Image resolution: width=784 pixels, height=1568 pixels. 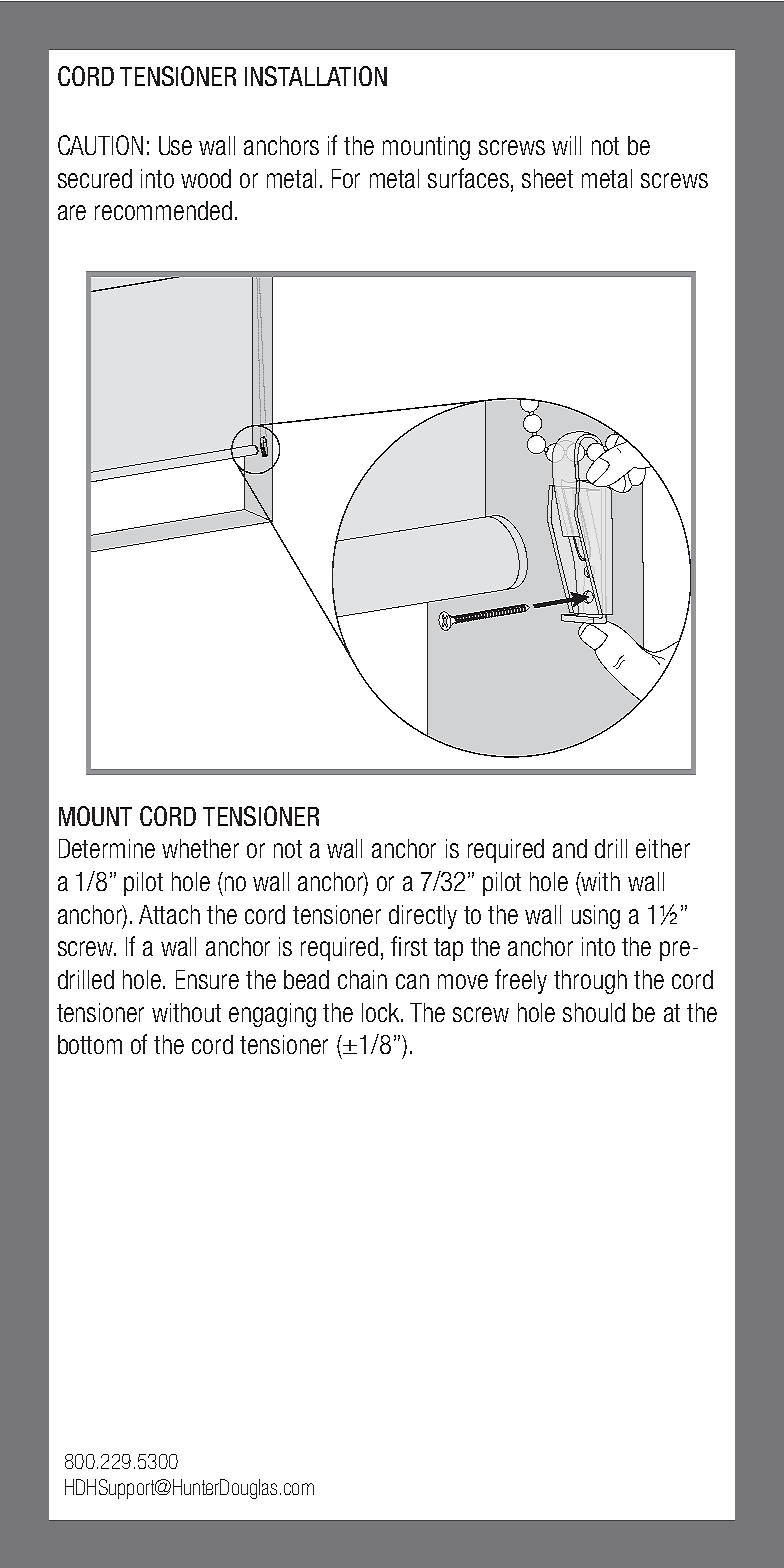 I want to click on lock, so click(x=382, y=1012).
